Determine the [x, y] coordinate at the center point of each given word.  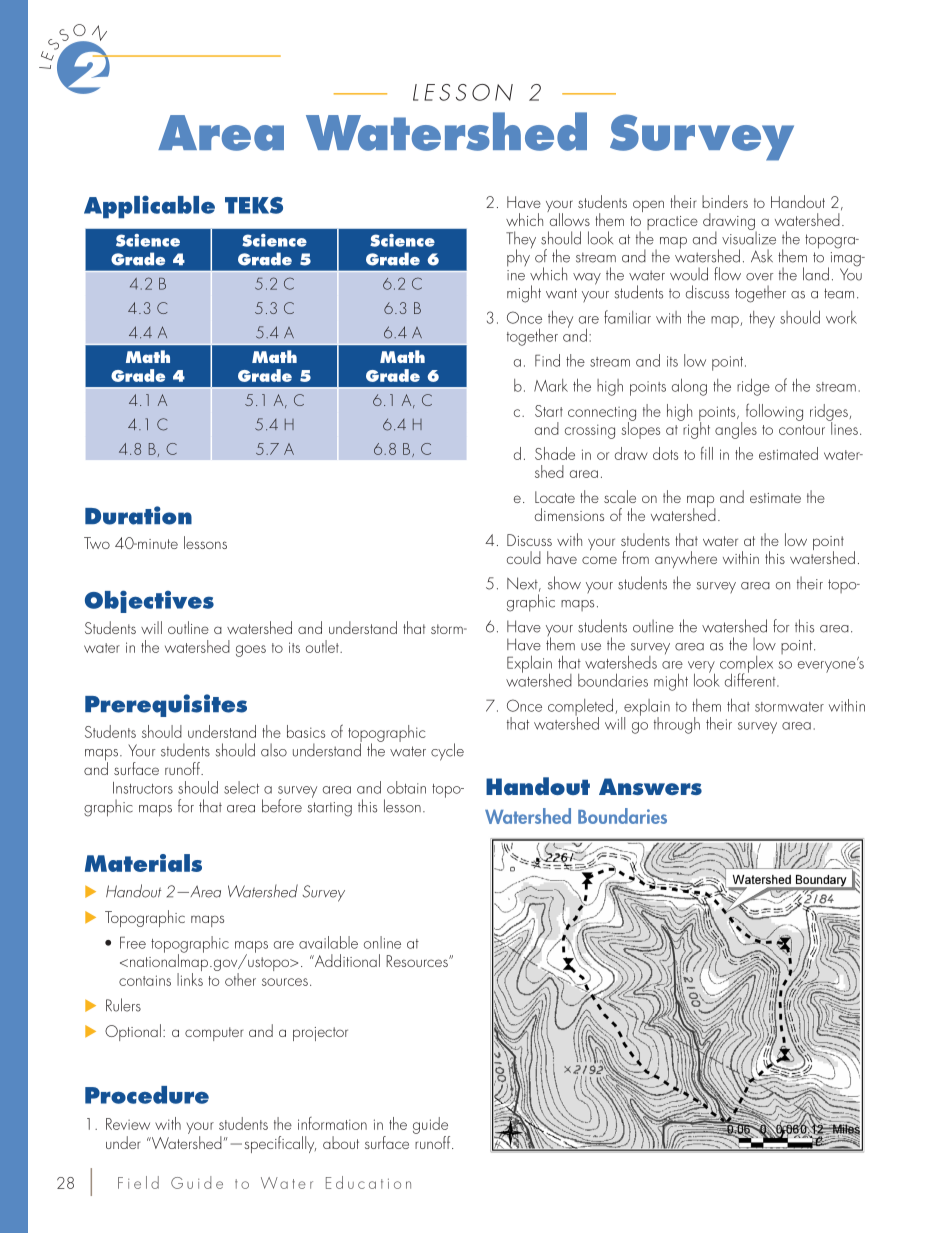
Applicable [149, 206]
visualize [749, 237]
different [751, 679]
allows [568, 218]
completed [582, 708]
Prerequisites [166, 705]
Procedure [147, 1095]
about [341, 1142]
